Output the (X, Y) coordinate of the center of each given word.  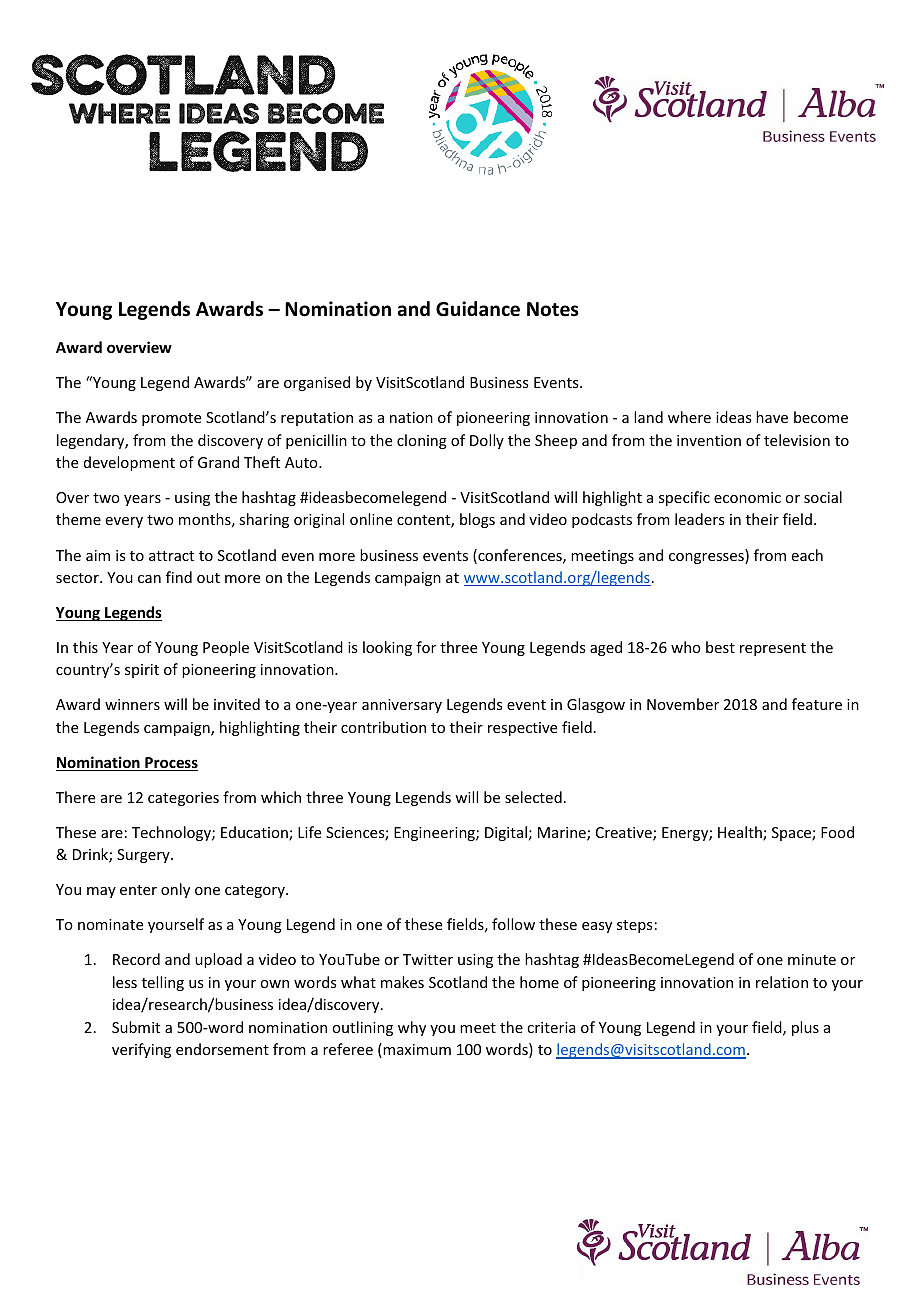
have (772, 417)
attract (171, 556)
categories (183, 799)
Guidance (478, 309)
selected (533, 797)
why (412, 1028)
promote (171, 419)
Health (741, 833)
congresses (707, 558)
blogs (477, 520)
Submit (136, 1027)
